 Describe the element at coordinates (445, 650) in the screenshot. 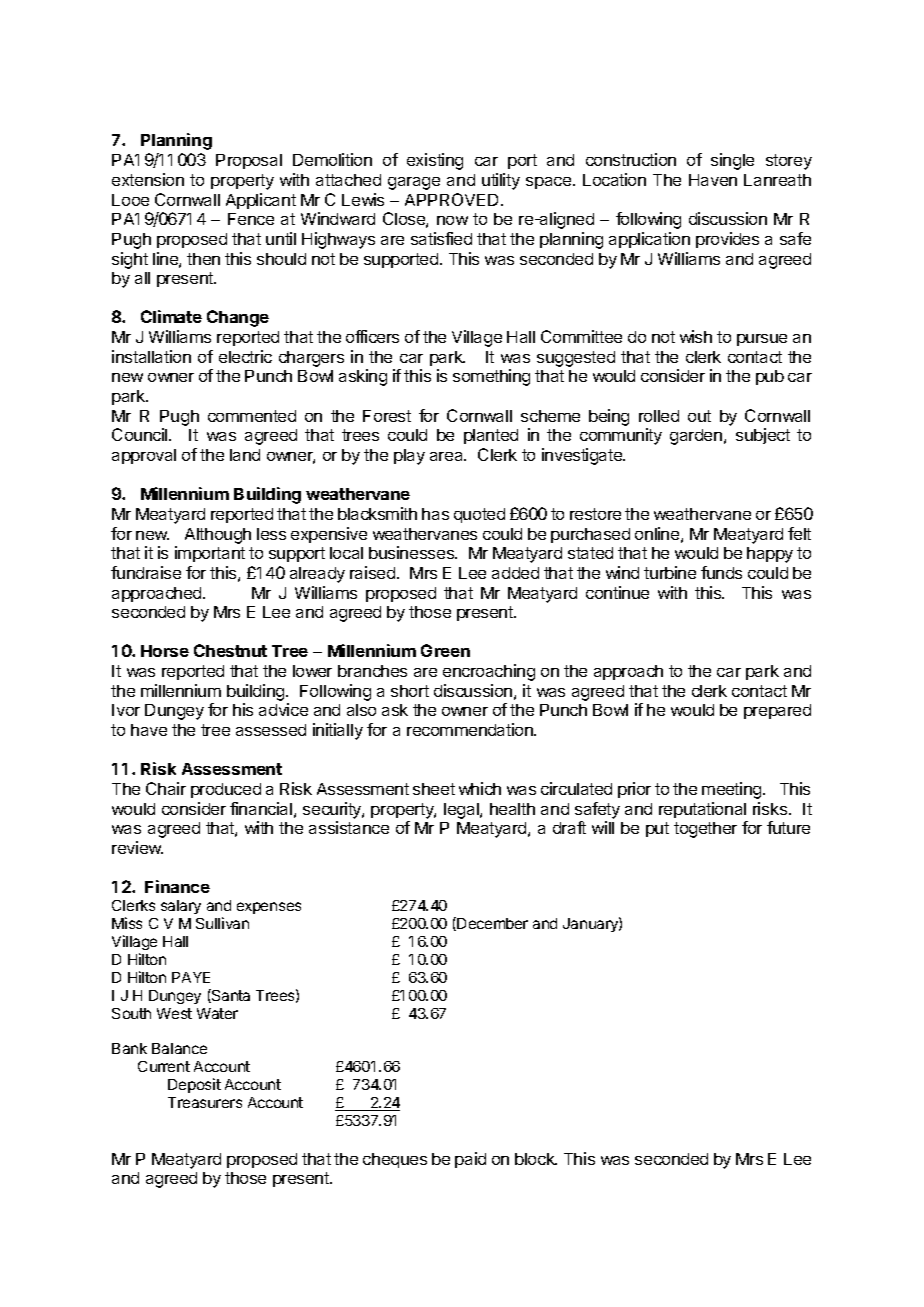

I see `Green` at that location.
